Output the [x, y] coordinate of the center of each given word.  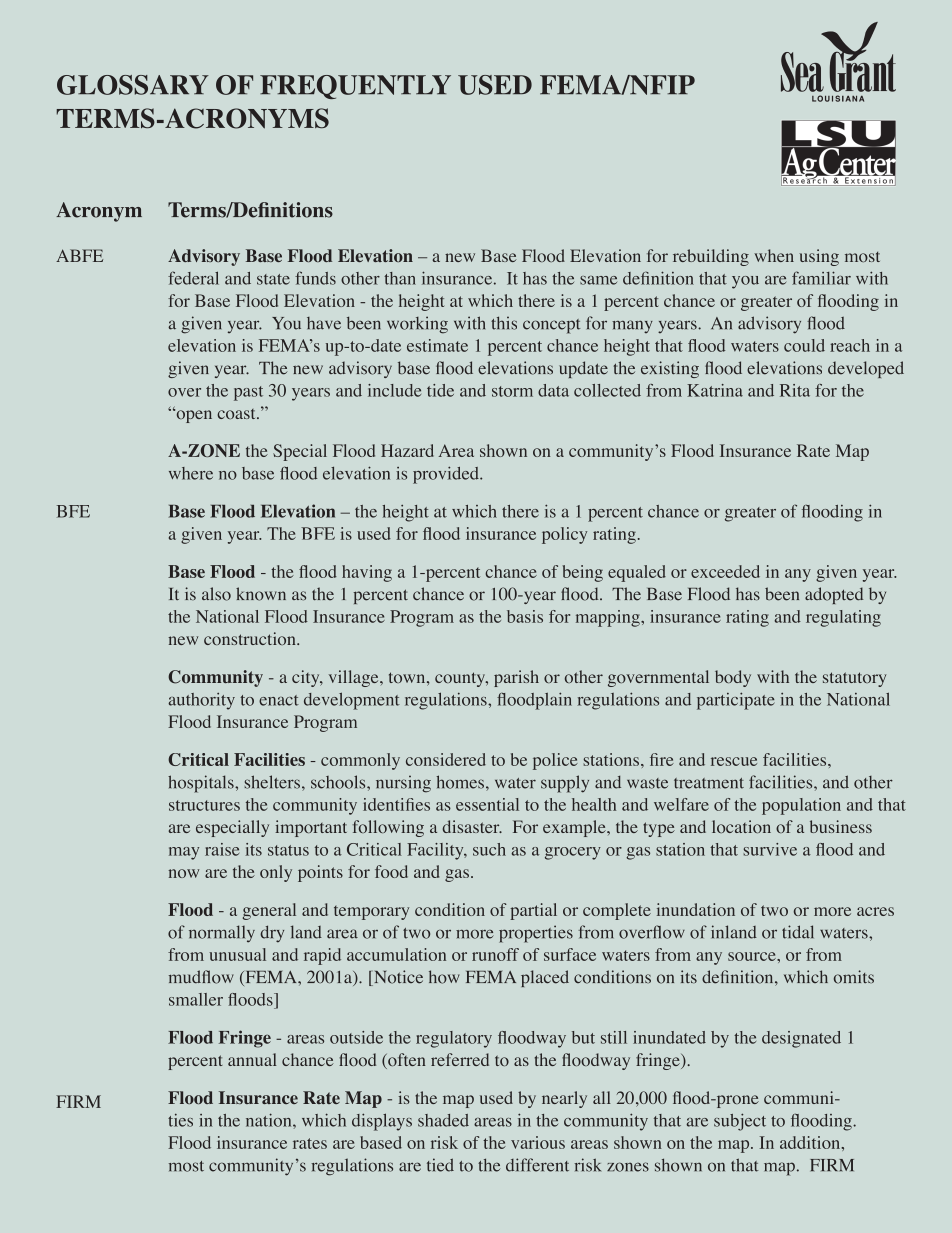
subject [740, 1122]
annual [252, 1059]
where [191, 473]
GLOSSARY [133, 85]
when [774, 255]
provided [447, 475]
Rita [795, 390]
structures [204, 805]
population [801, 806]
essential [487, 804]
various [538, 1142]
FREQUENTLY [355, 87]
